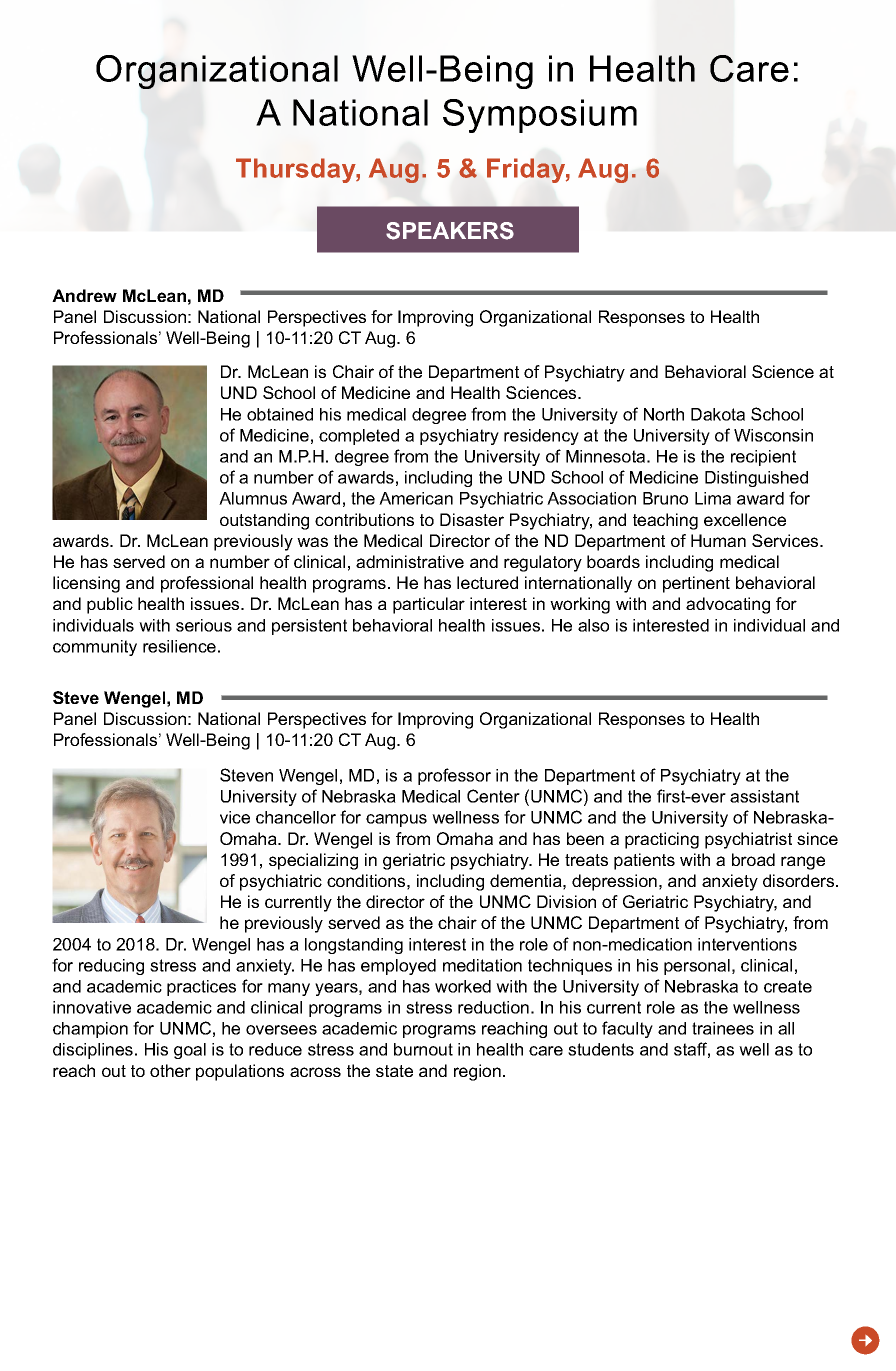 The width and height of the page is (896, 1371). Describe the element at coordinates (540, 116) in the page. I see `Symposium` at that location.
